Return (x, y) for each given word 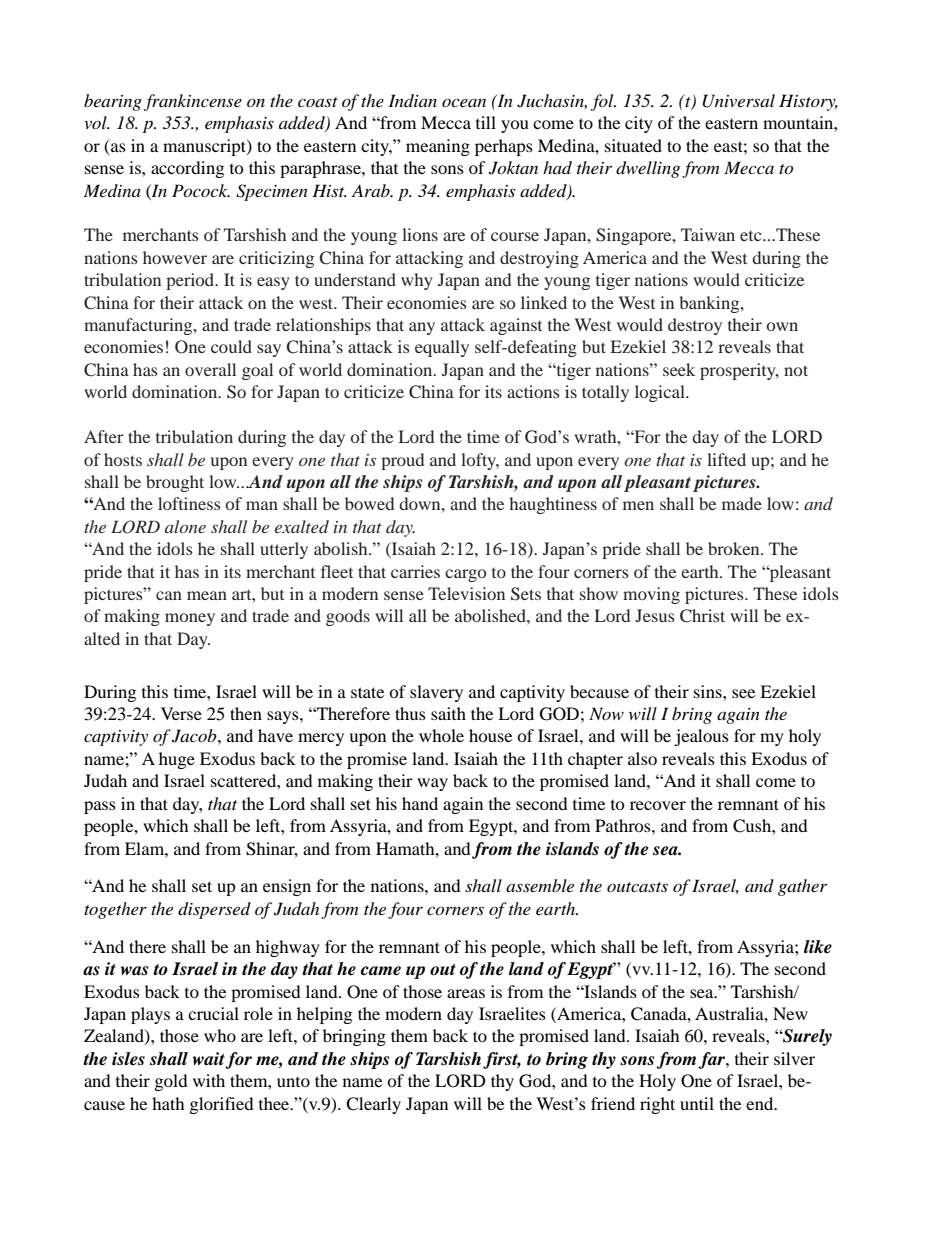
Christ (702, 616)
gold (171, 1082)
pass (100, 807)
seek (679, 369)
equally (442, 348)
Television (466, 593)
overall (210, 369)
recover (658, 805)
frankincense (193, 102)
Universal (739, 101)
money (190, 619)
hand (420, 803)
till (486, 122)
